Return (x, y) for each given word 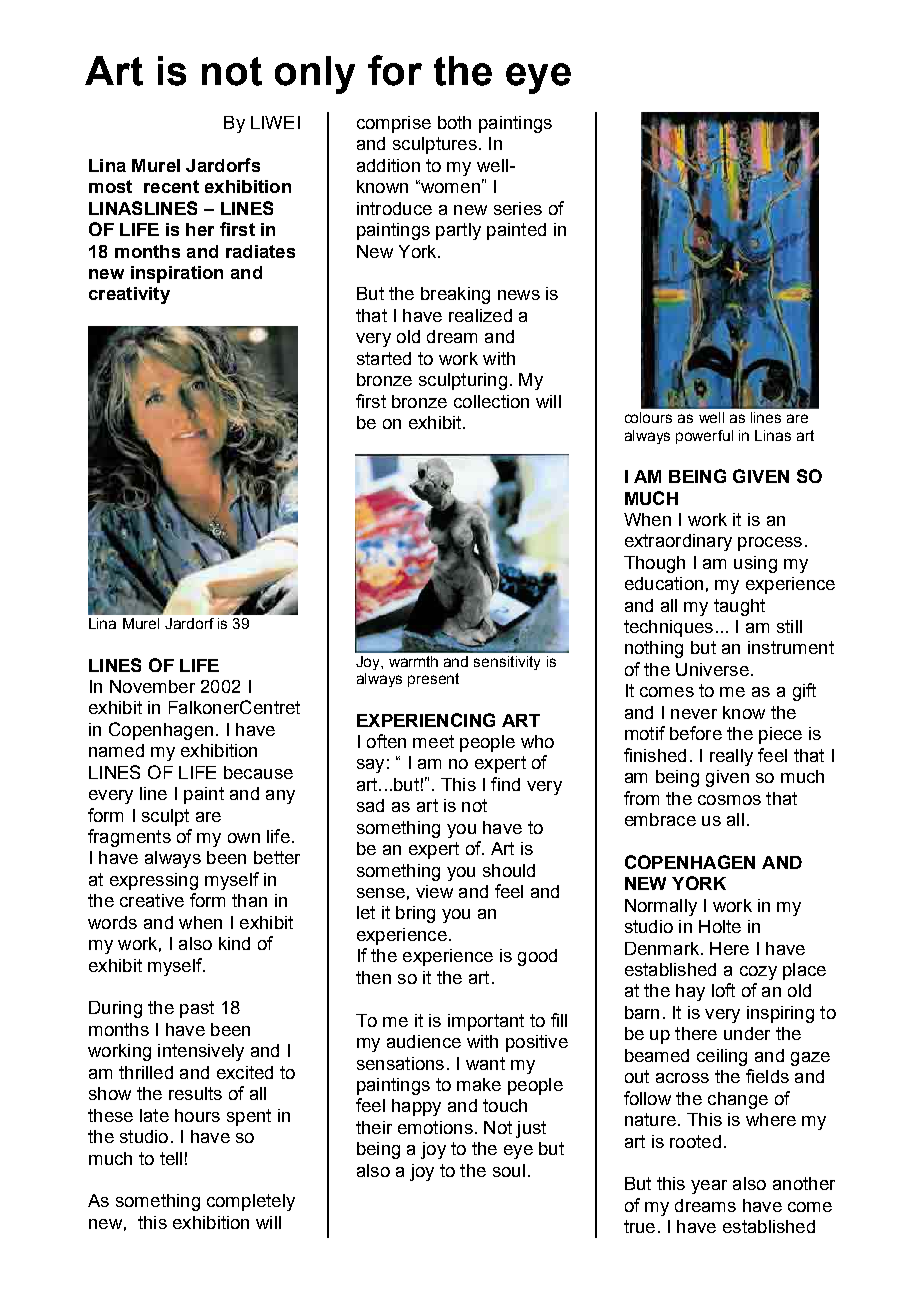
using (755, 564)
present (433, 680)
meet (433, 741)
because (258, 772)
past (197, 1009)
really (731, 757)
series (518, 208)
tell (171, 1158)
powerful (704, 437)
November (152, 686)
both (454, 122)
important (486, 1022)
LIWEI (275, 122)
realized (480, 315)
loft (723, 990)
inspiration (177, 274)
